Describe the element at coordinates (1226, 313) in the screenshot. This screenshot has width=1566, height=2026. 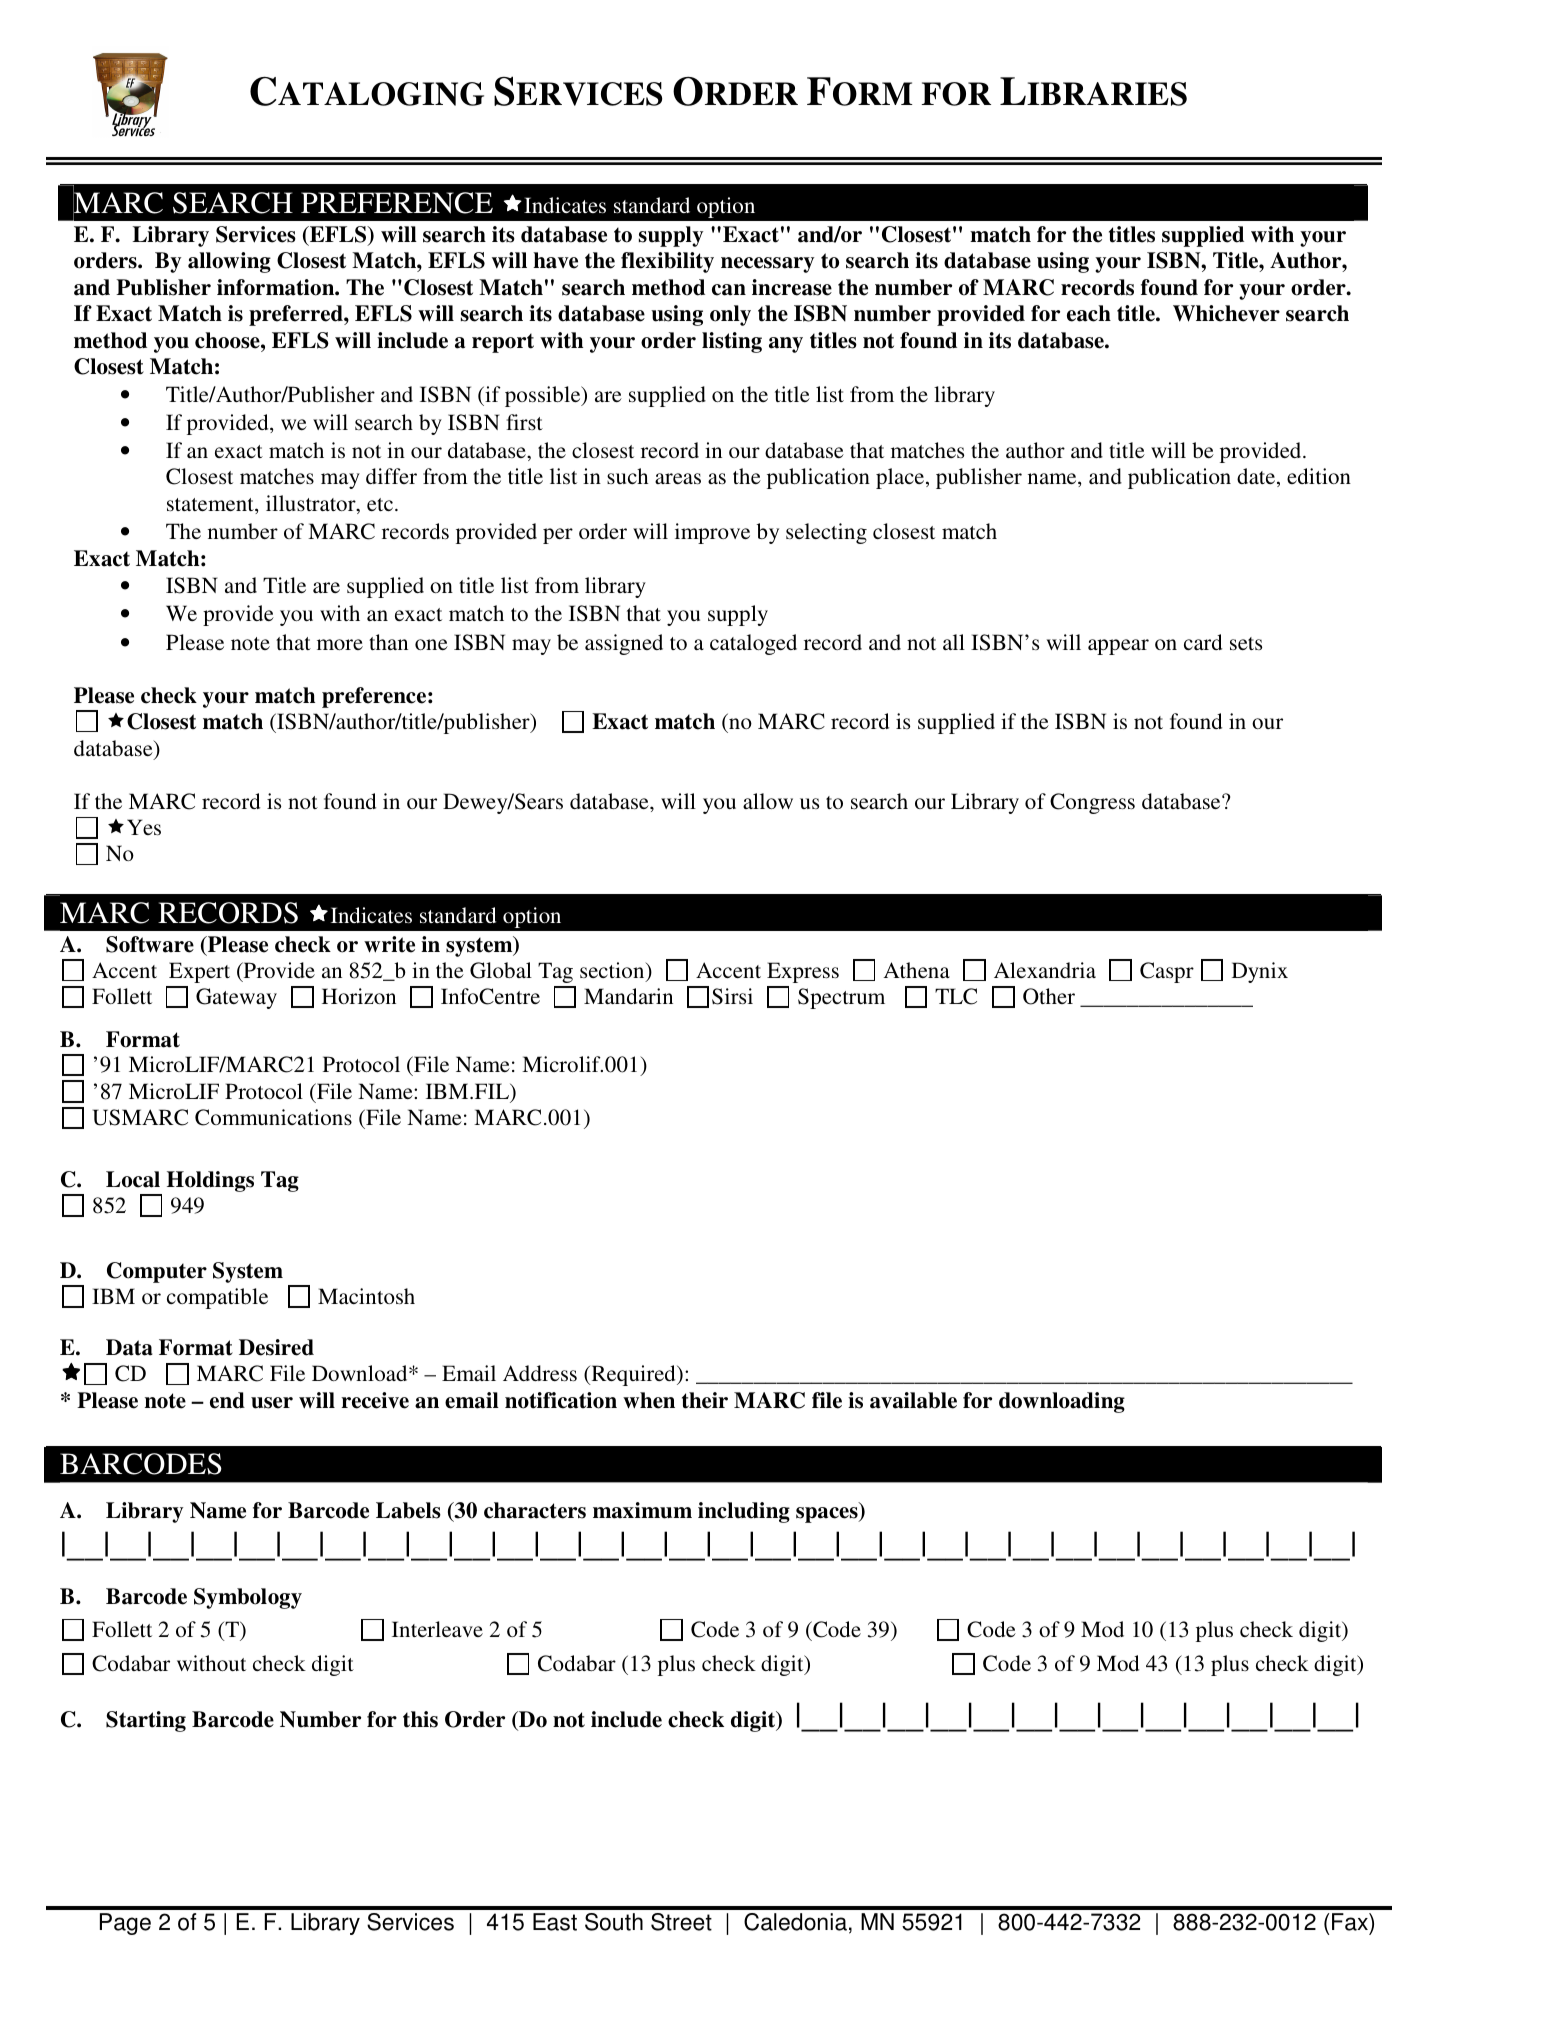
I see `Whichever` at that location.
